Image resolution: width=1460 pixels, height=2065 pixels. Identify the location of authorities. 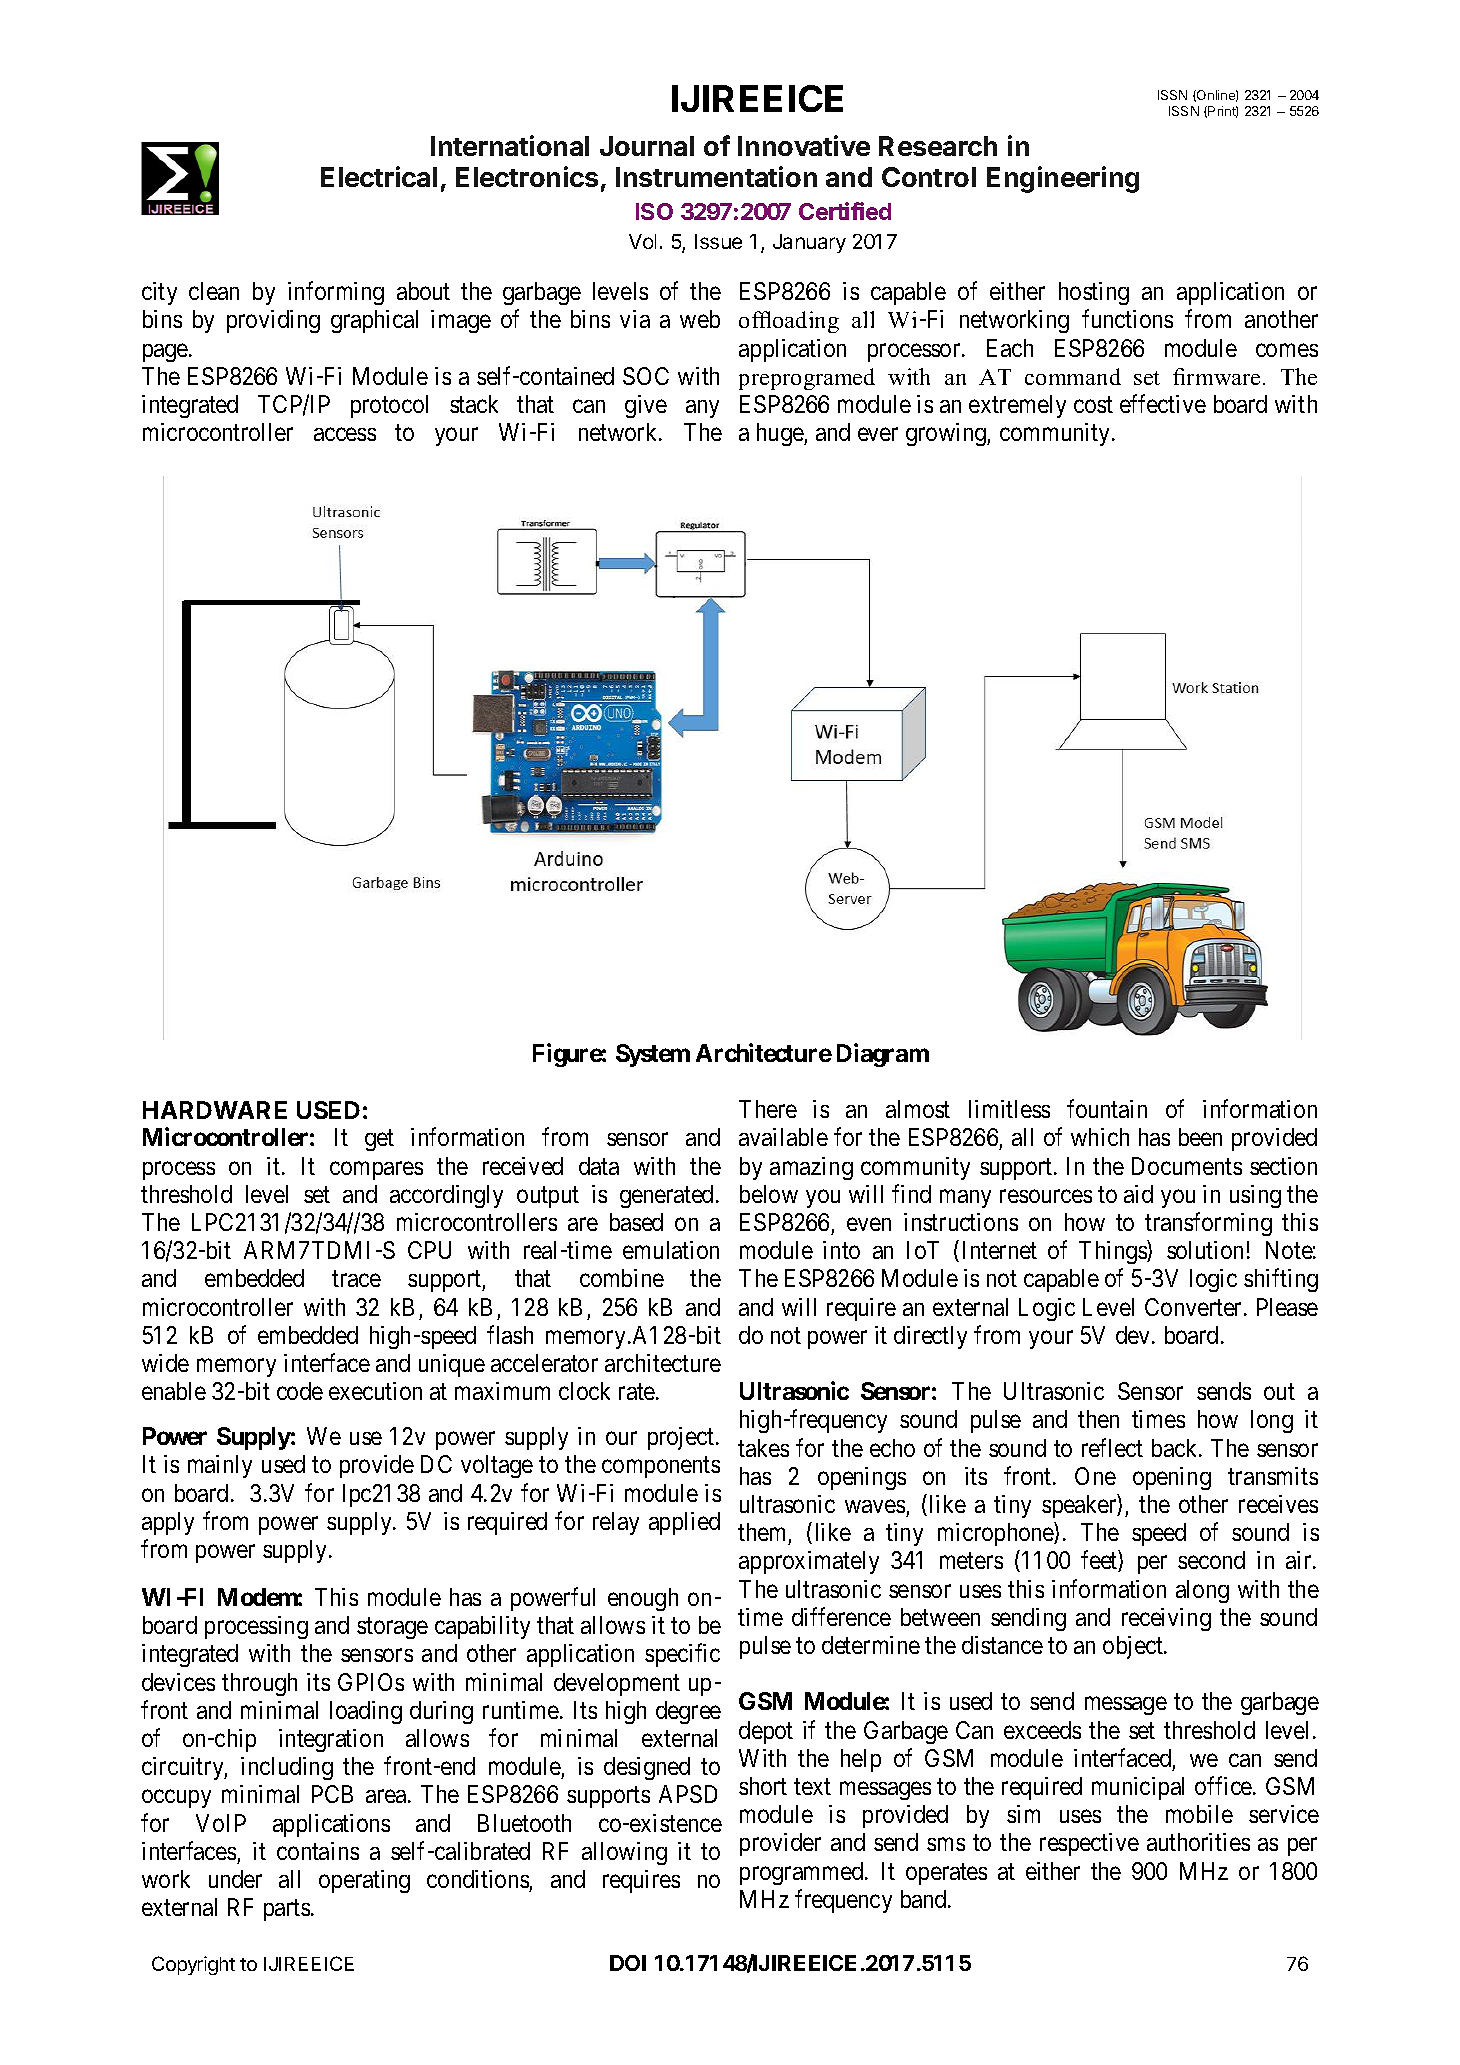
(1198, 1842).
